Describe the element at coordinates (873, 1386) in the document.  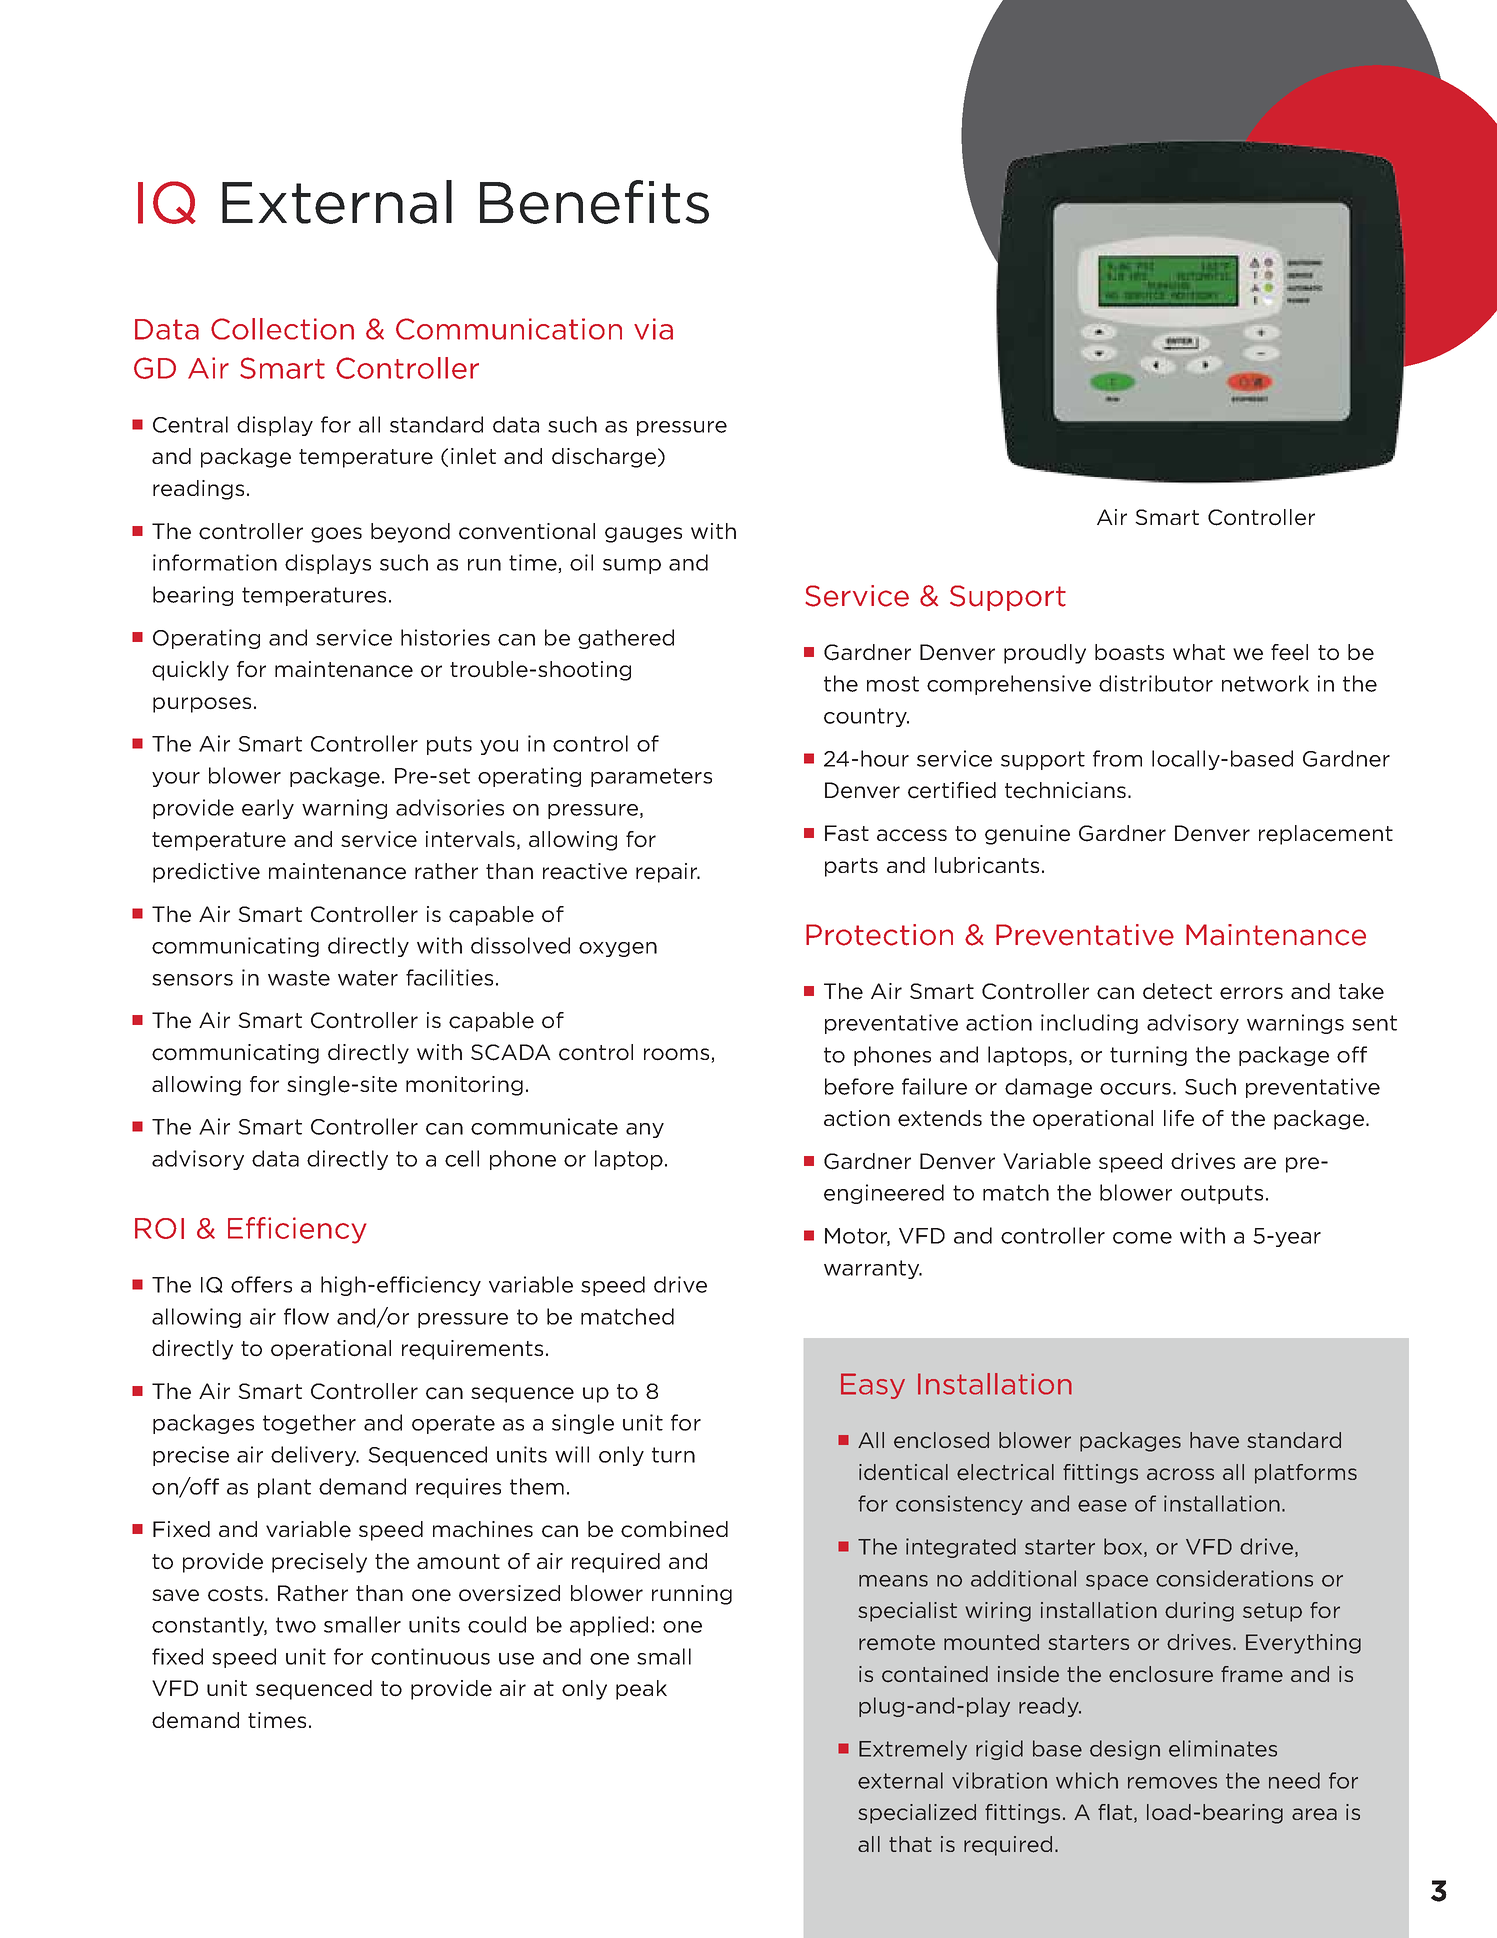
I see `Easy` at that location.
